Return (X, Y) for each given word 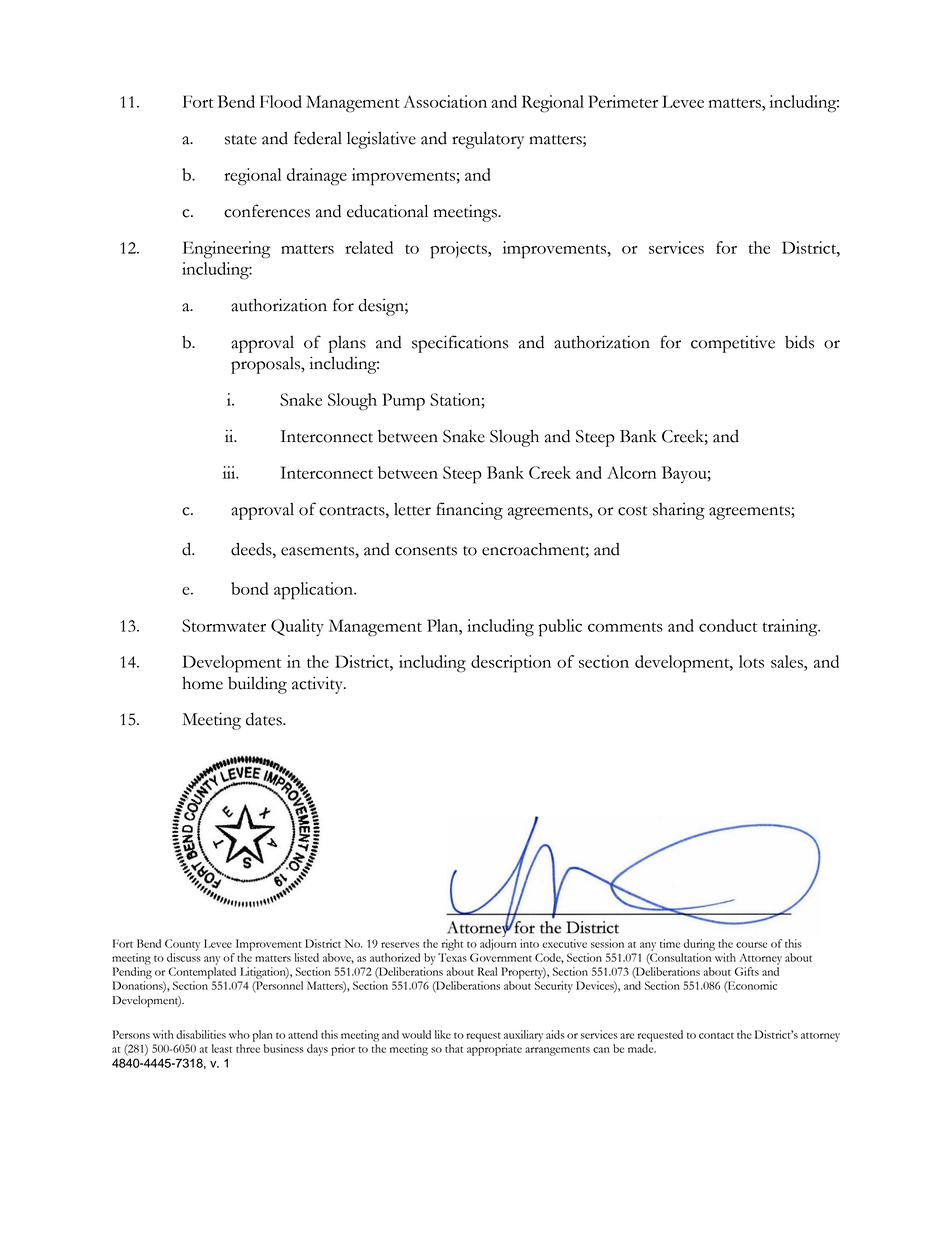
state (241, 140)
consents (426, 551)
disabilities (201, 1034)
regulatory (488, 140)
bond (249, 588)
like (443, 1034)
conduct (728, 625)
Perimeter (623, 101)
